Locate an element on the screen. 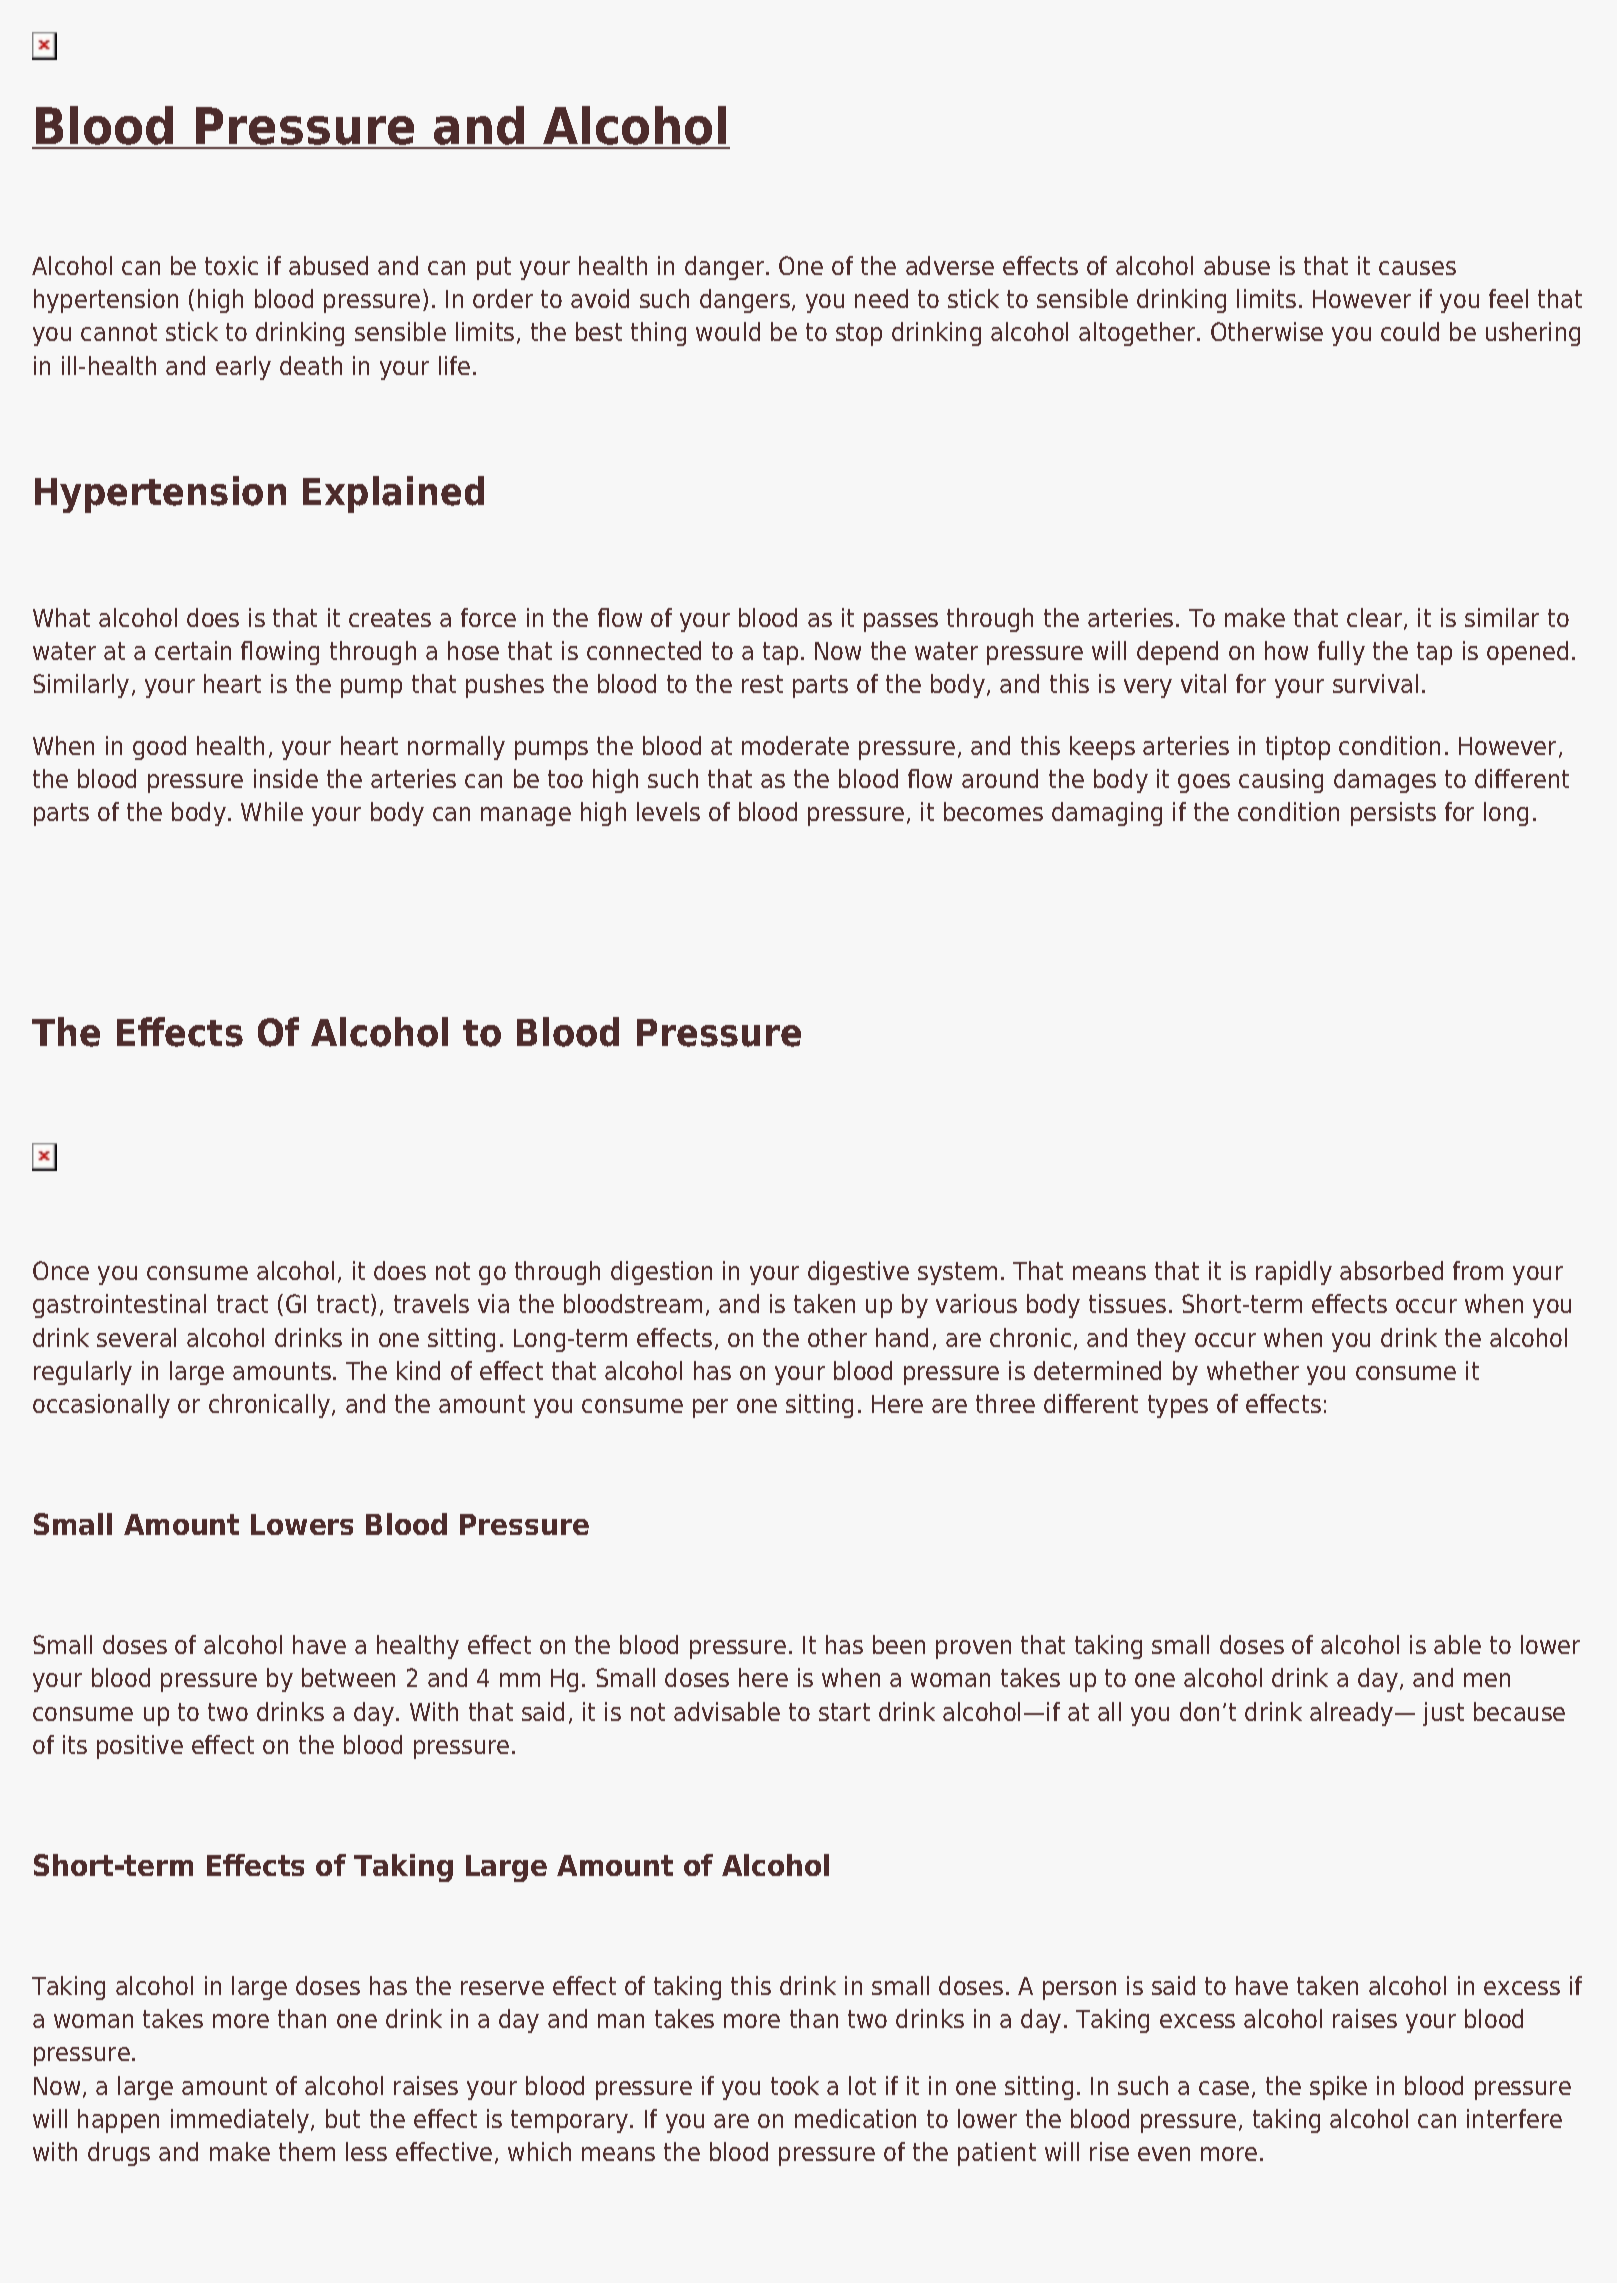  start is located at coordinates (844, 1712).
